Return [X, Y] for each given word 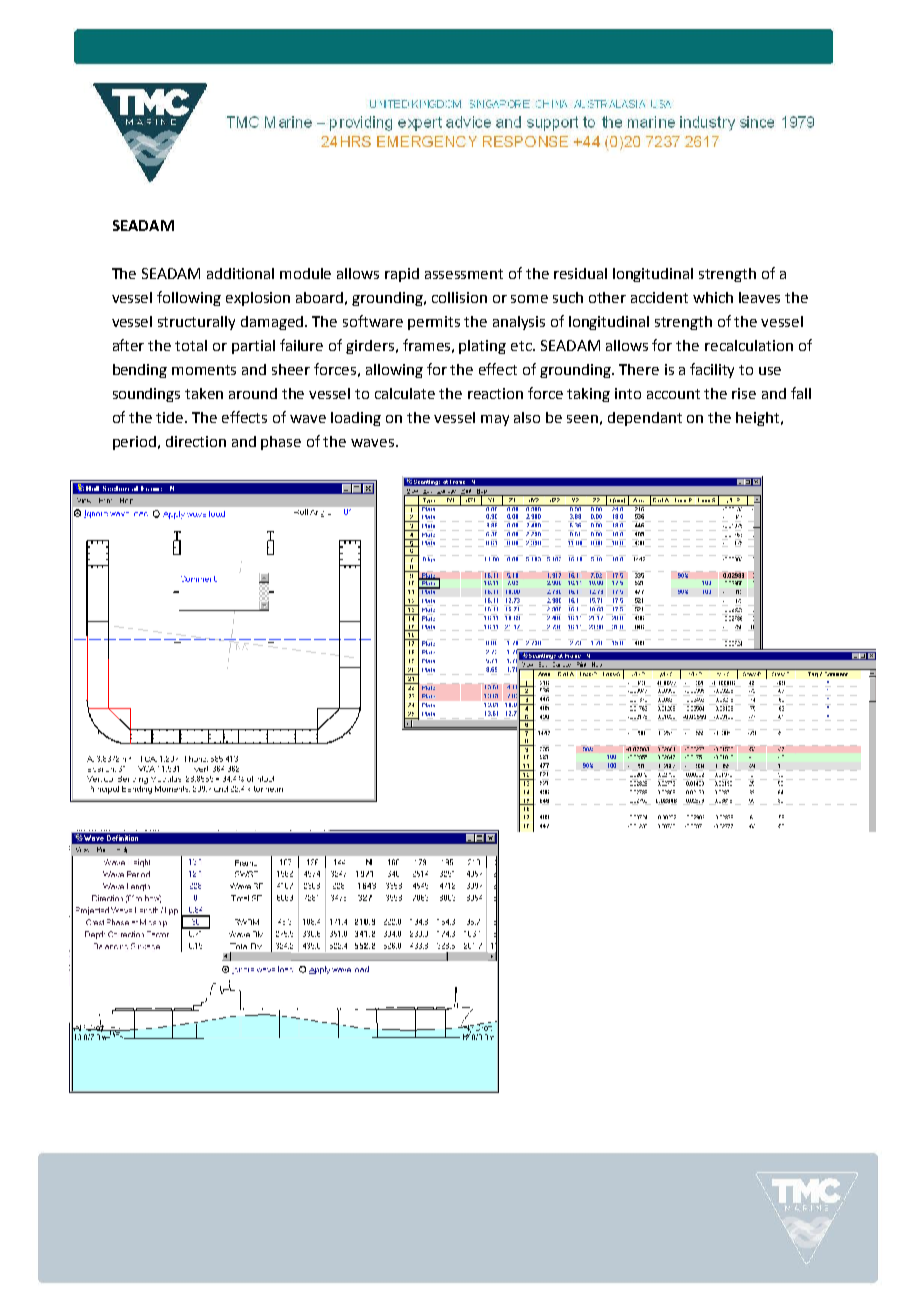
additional [240, 273]
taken [204, 393]
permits [434, 323]
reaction [495, 393]
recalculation [749, 345]
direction [196, 441]
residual [580, 273]
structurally [196, 323]
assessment [464, 274]
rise [744, 393]
